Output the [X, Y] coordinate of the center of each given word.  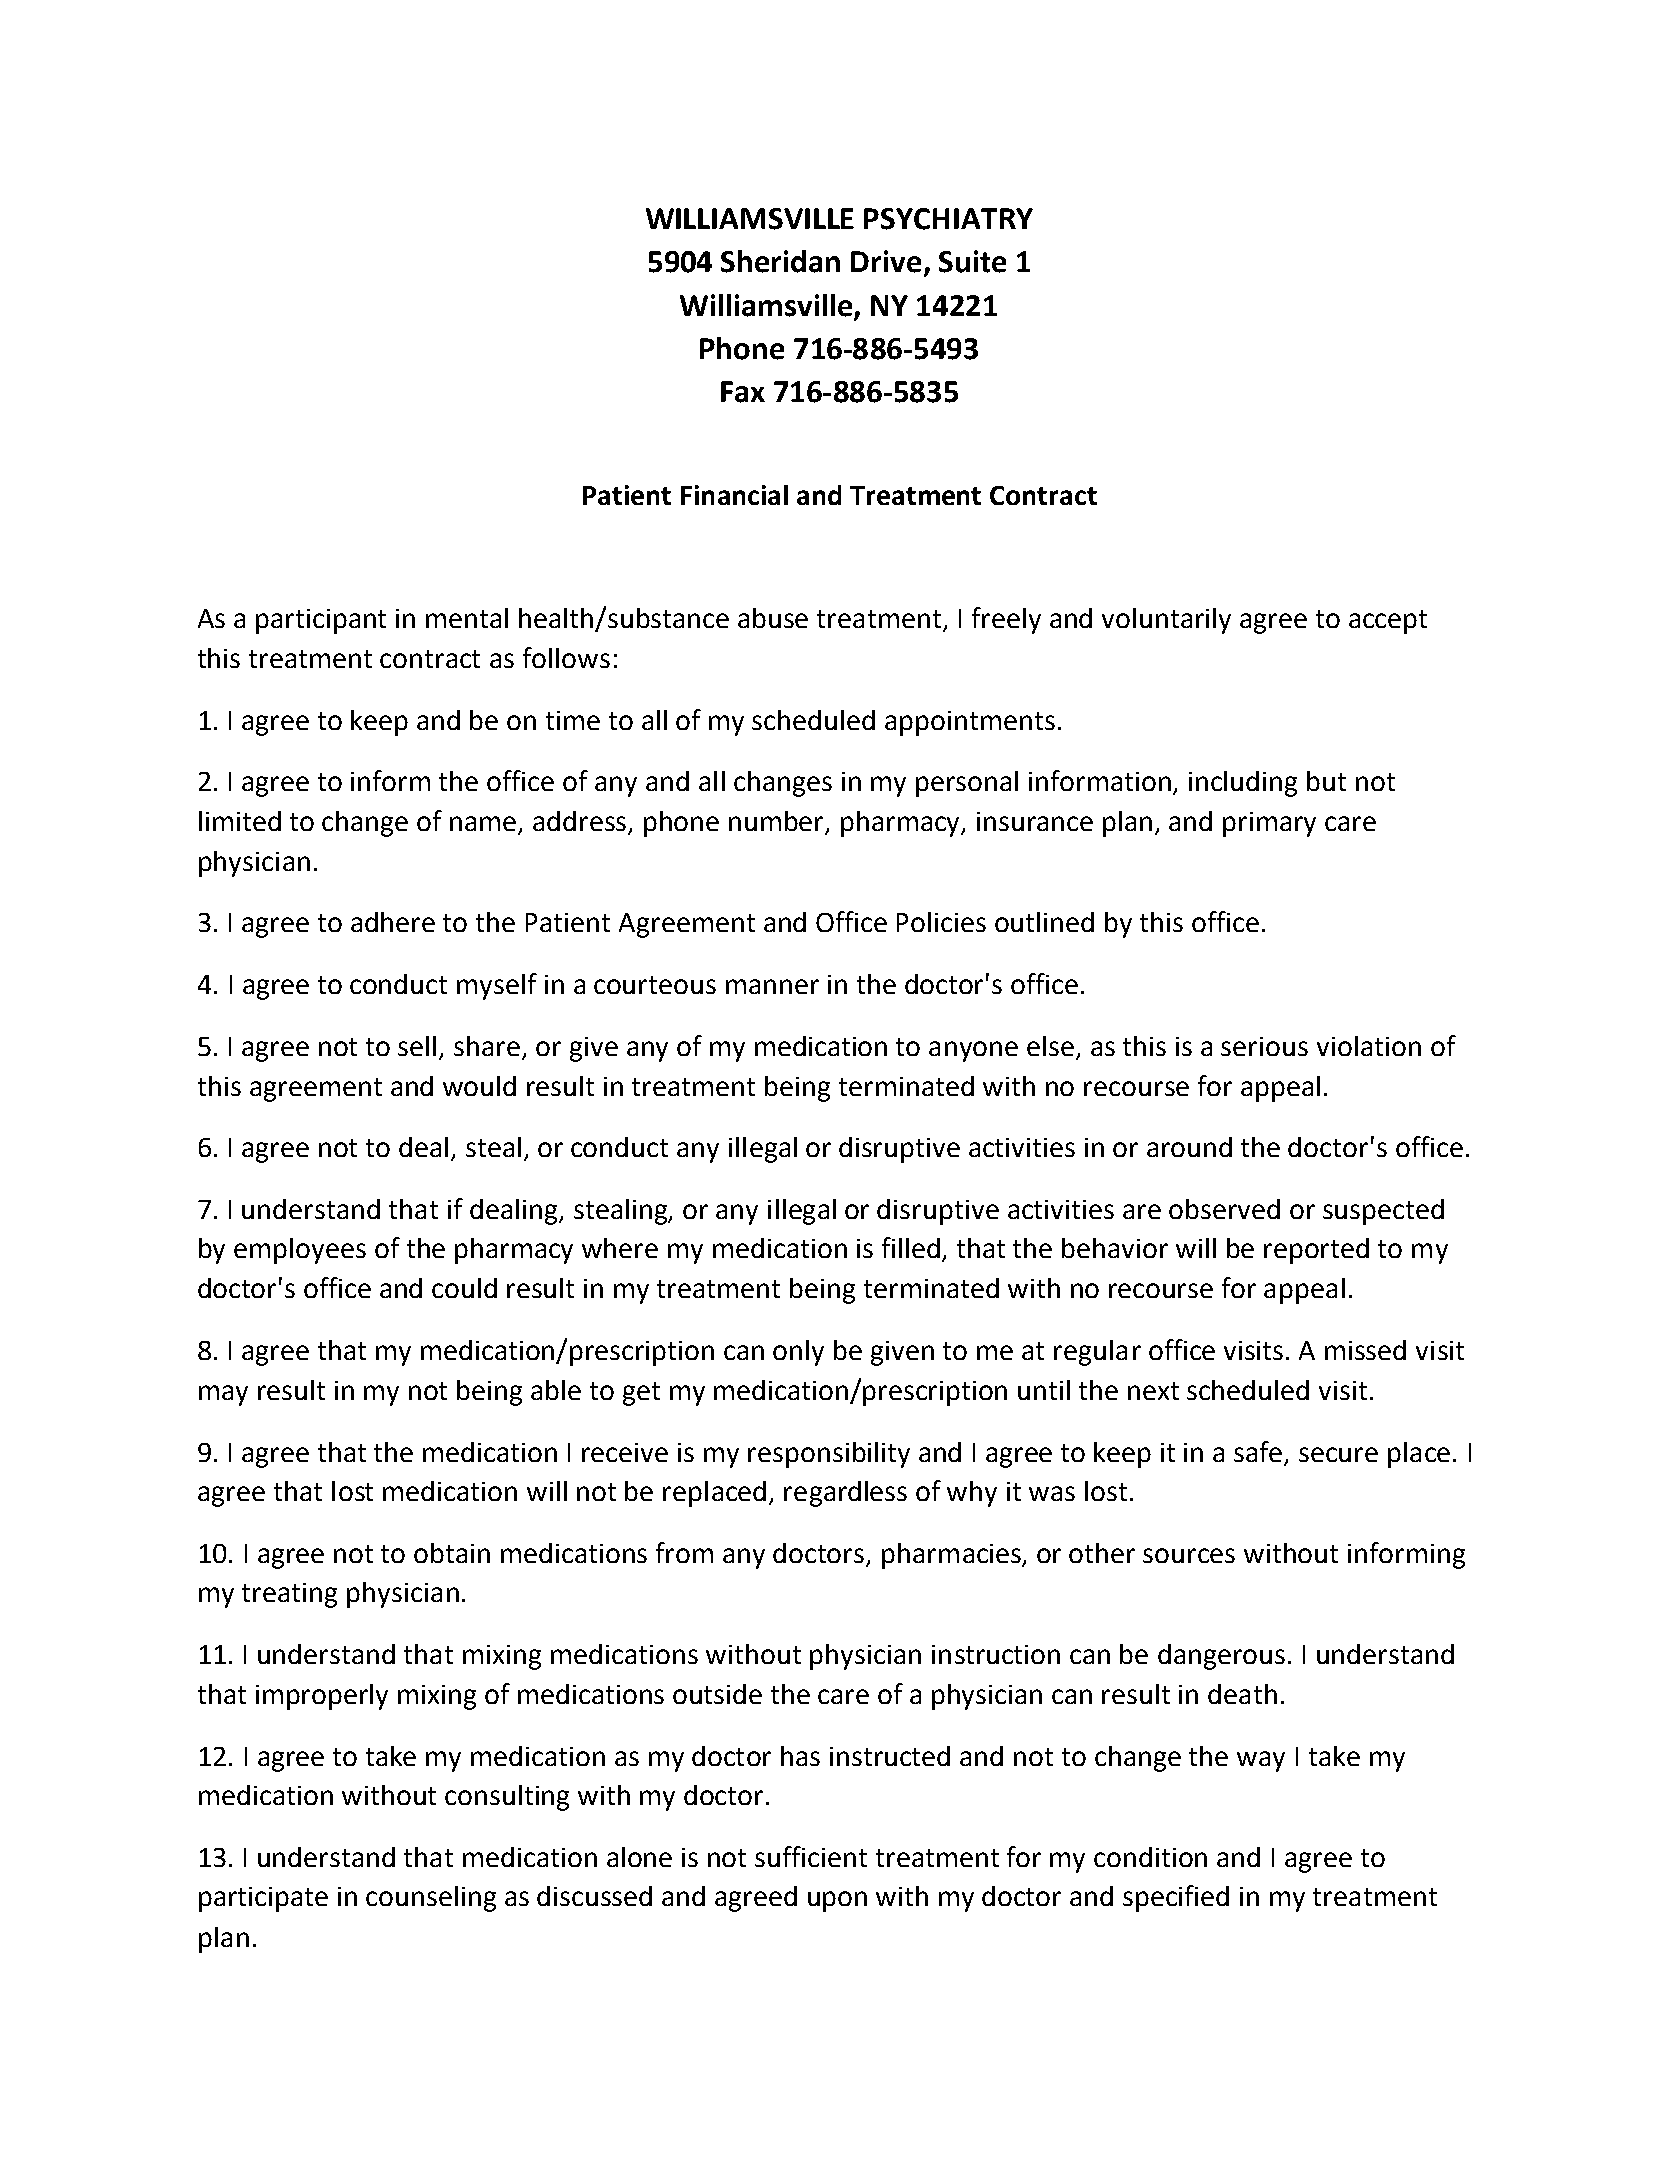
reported [1316, 1251]
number [778, 822]
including [1243, 784]
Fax [743, 392]
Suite [972, 261]
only [798, 1353]
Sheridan [780, 261]
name [484, 825]
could [464, 1288]
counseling [431, 1899]
